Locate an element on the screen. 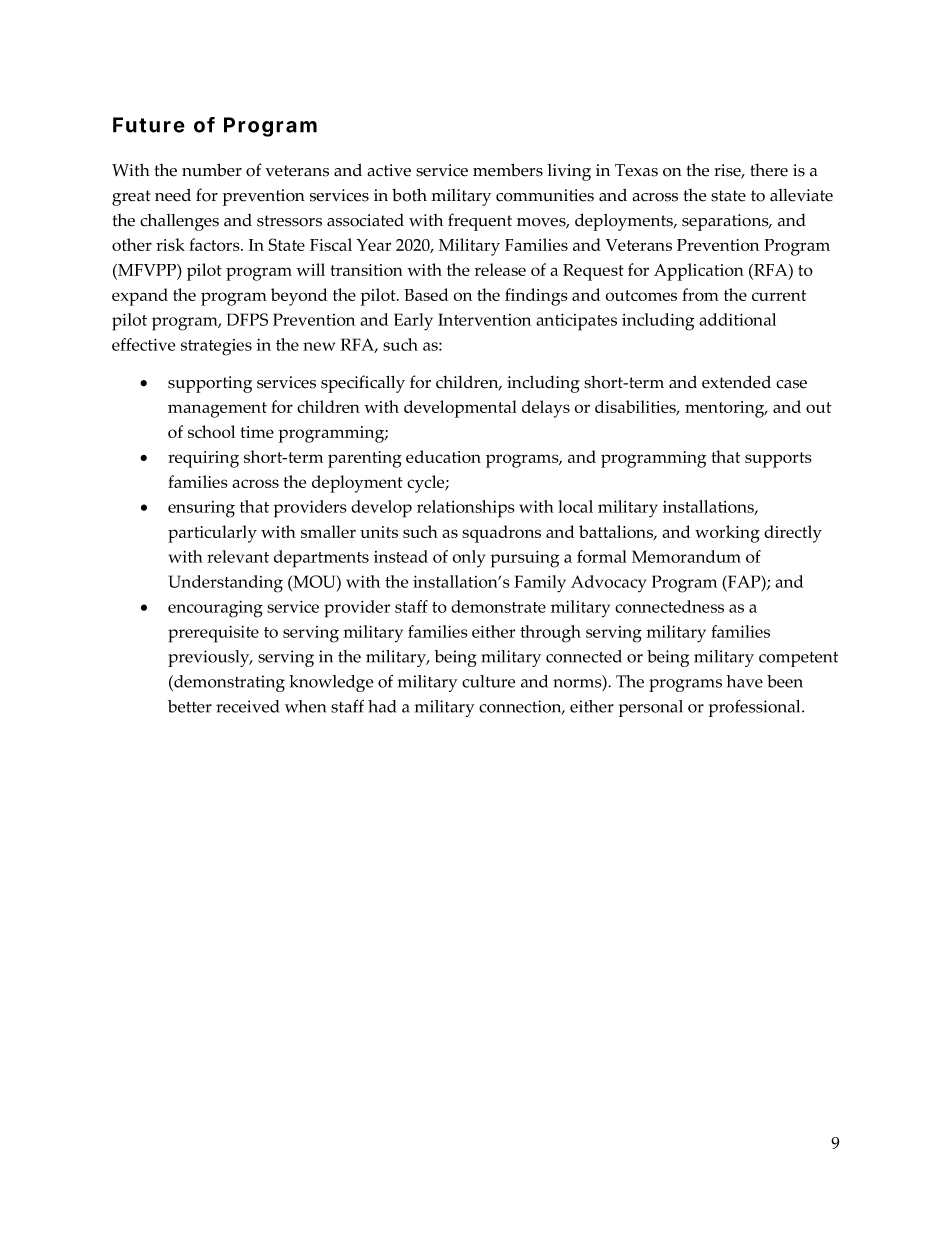 This screenshot has height=1233, width=952. members is located at coordinates (508, 170).
